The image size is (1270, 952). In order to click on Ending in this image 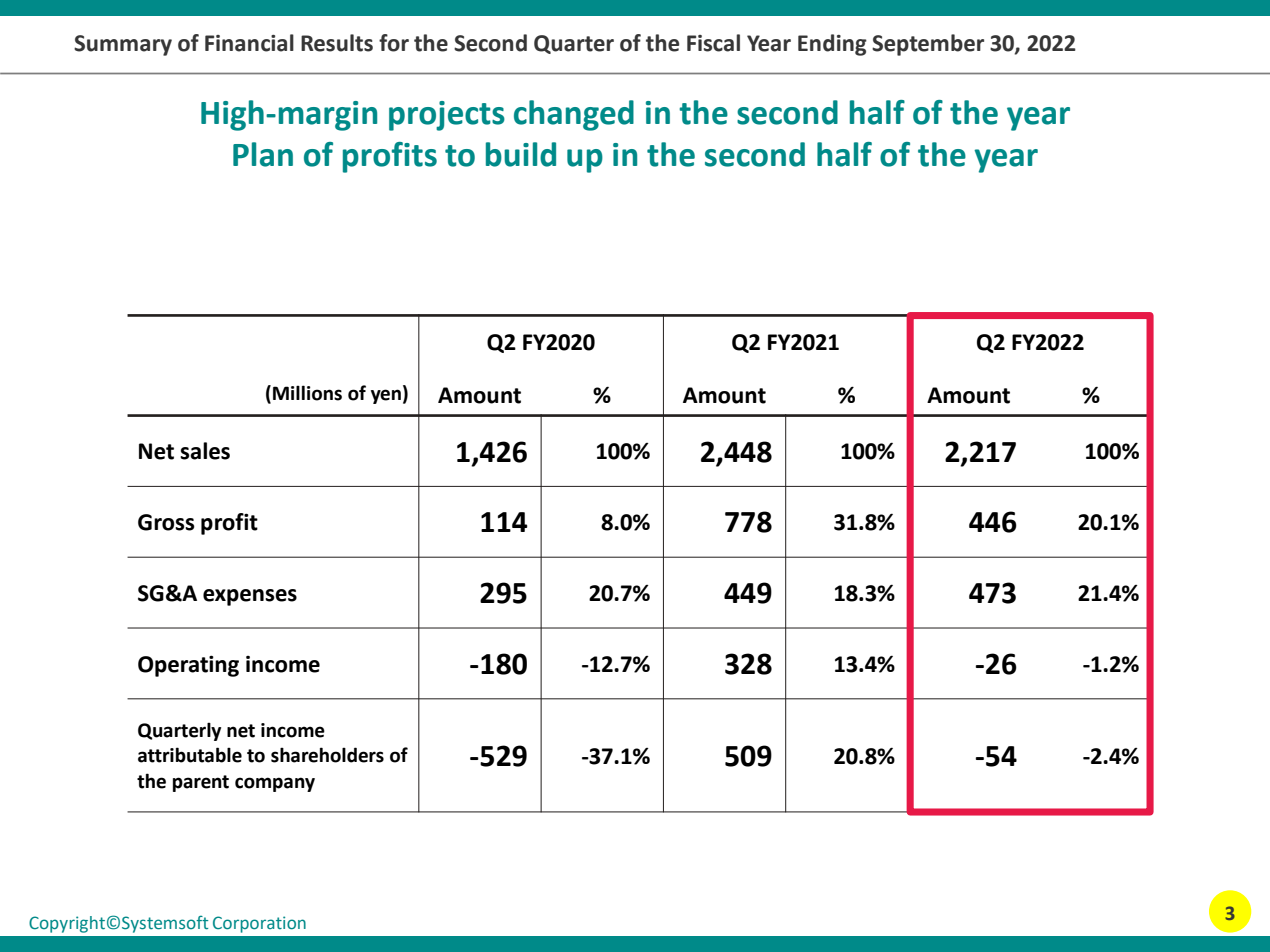, I will do `click(832, 45)`.
